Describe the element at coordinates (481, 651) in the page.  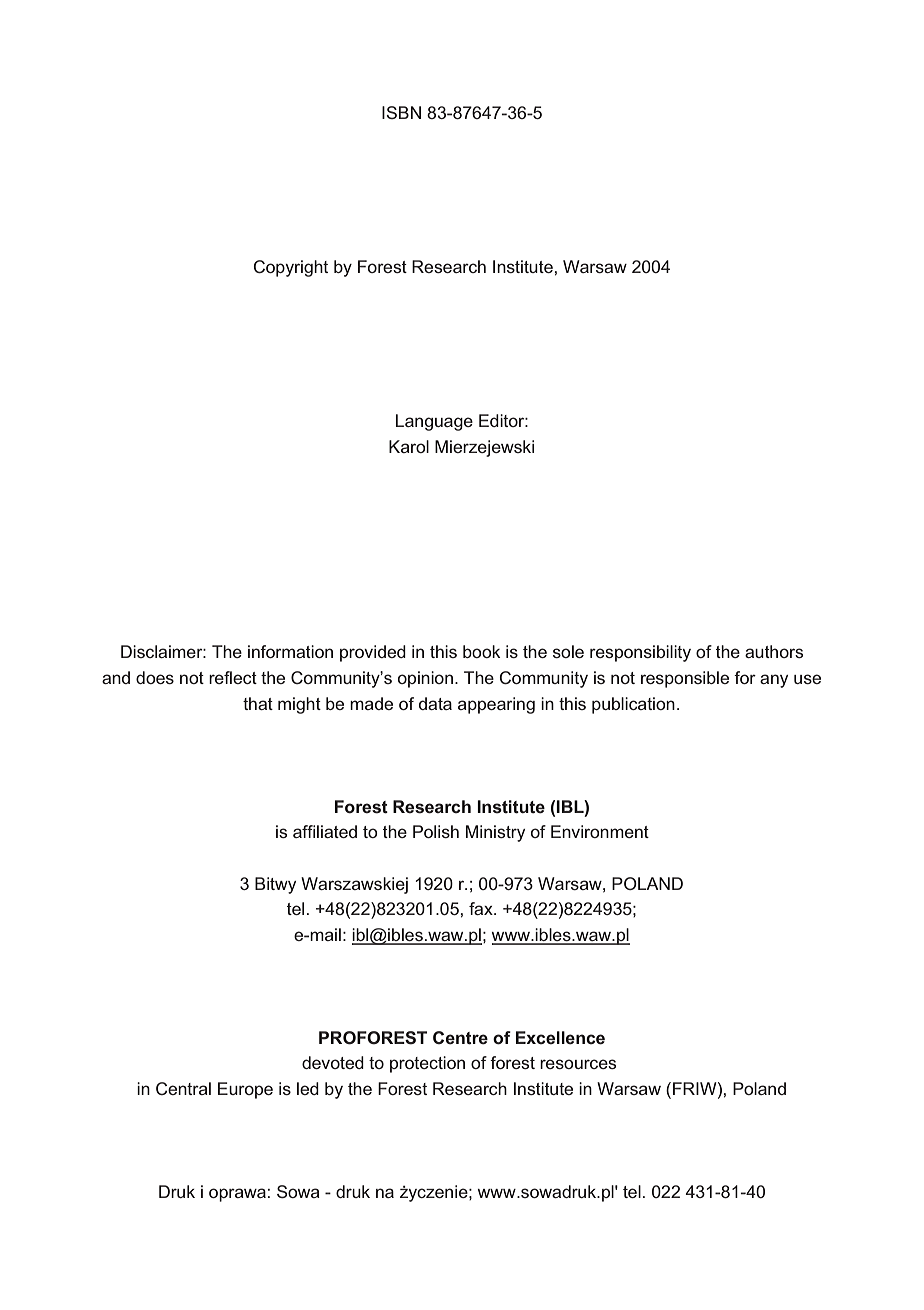
I see `book` at that location.
